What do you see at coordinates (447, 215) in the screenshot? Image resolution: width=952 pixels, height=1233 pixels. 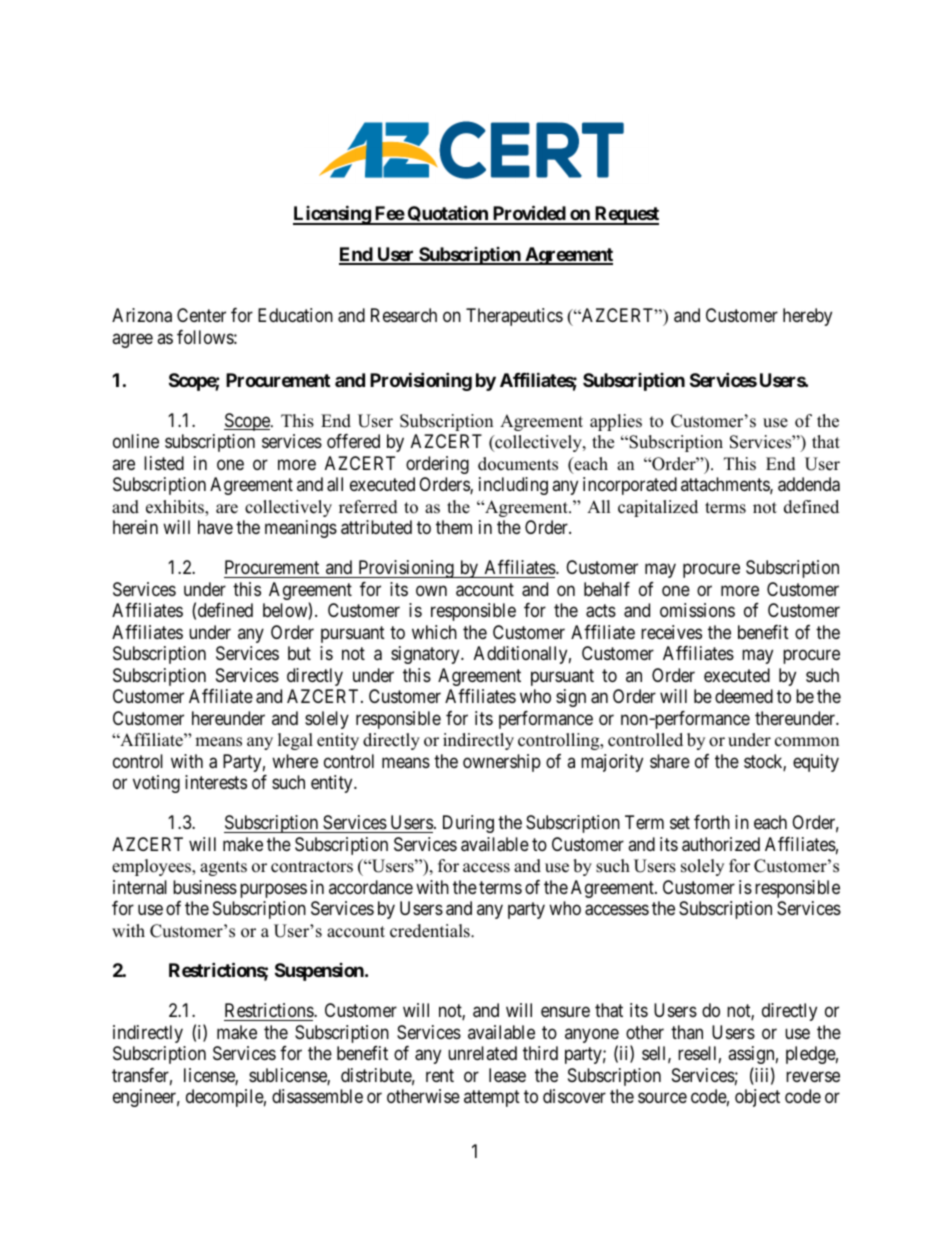 I see `Quotation` at bounding box center [447, 215].
